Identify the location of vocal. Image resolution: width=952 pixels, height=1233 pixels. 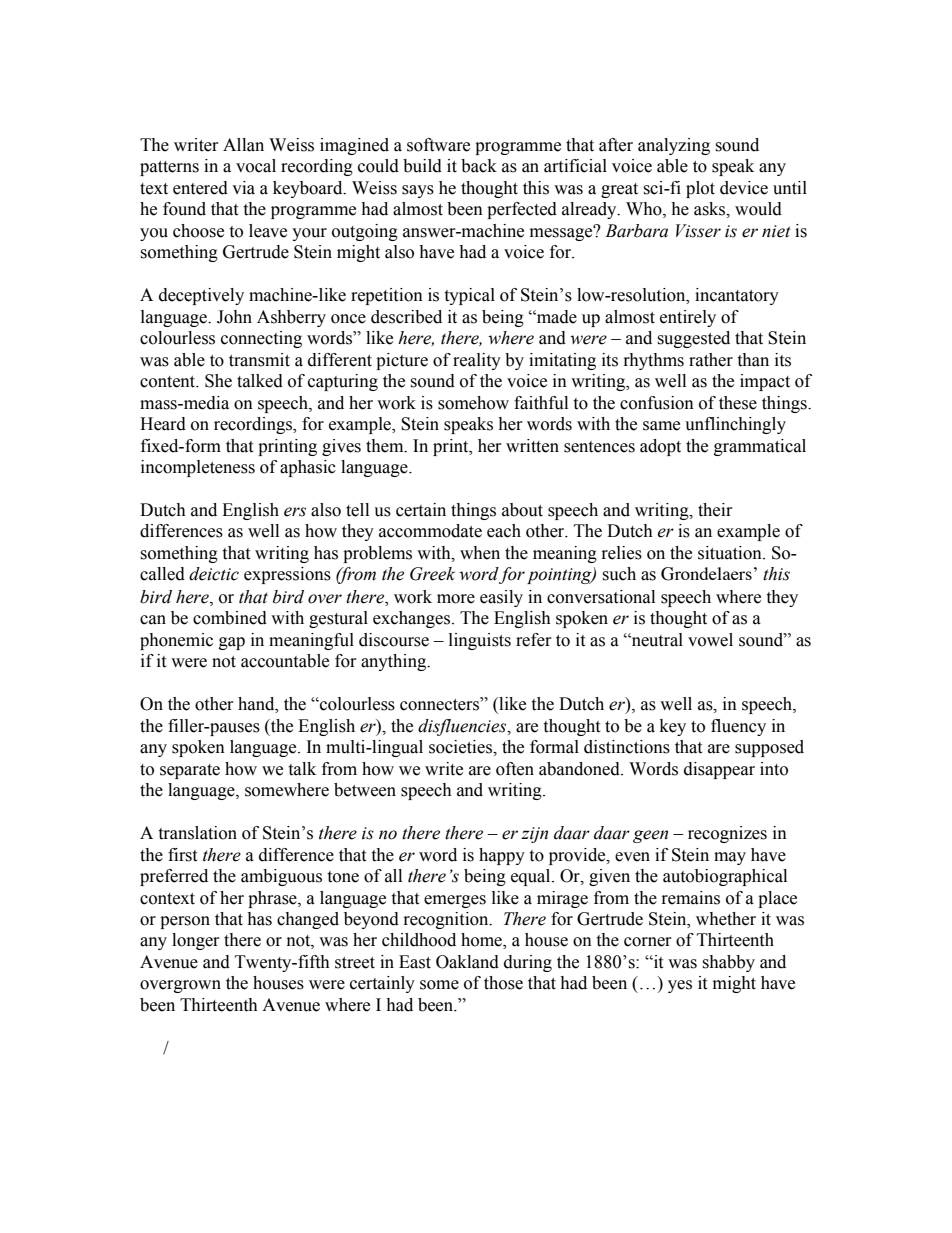
(256, 166).
